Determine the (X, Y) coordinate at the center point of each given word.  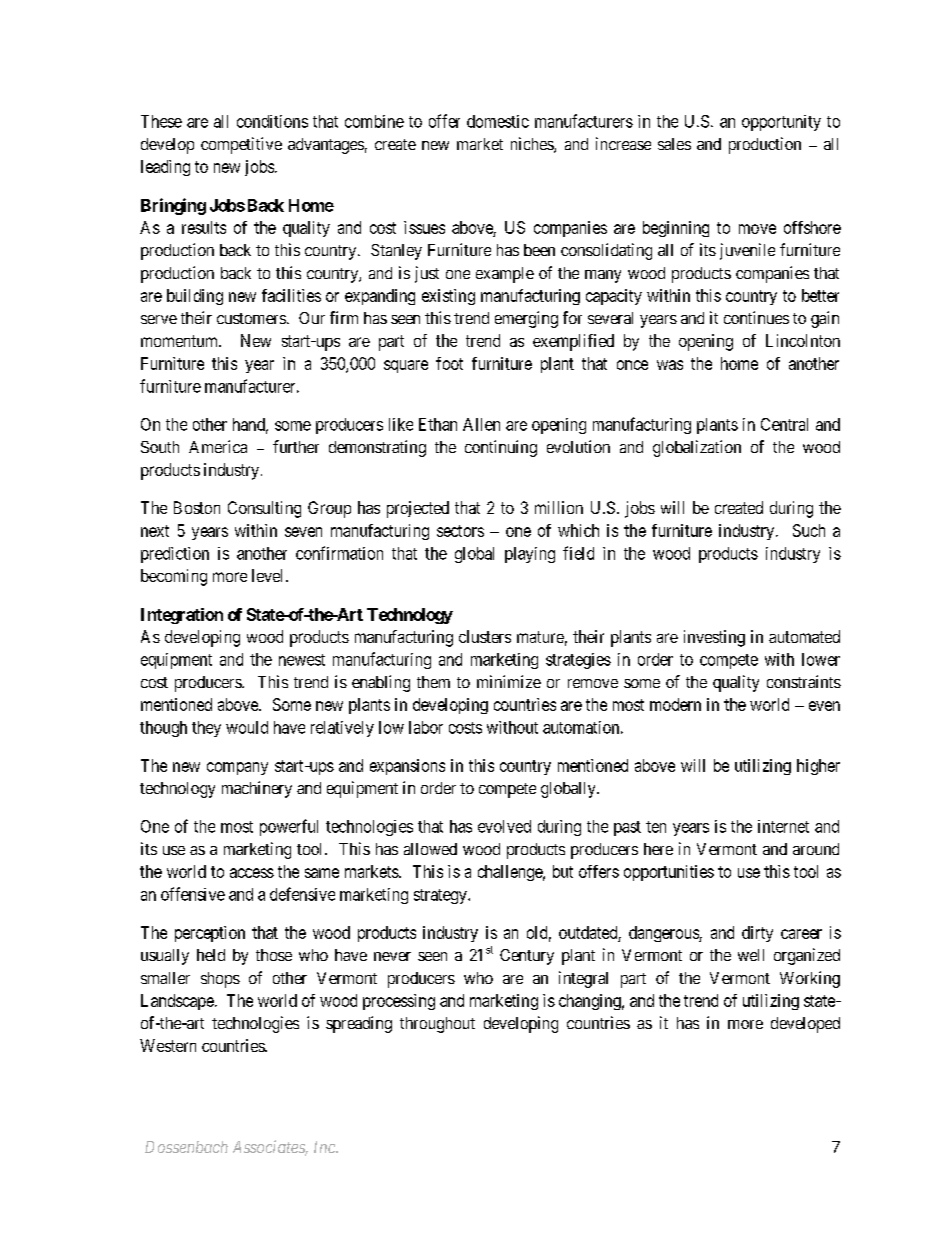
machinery (257, 789)
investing (714, 638)
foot (449, 363)
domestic (498, 121)
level (269, 575)
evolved (504, 826)
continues (756, 317)
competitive (241, 145)
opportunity (781, 123)
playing (530, 555)
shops (220, 980)
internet (783, 826)
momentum (181, 341)
